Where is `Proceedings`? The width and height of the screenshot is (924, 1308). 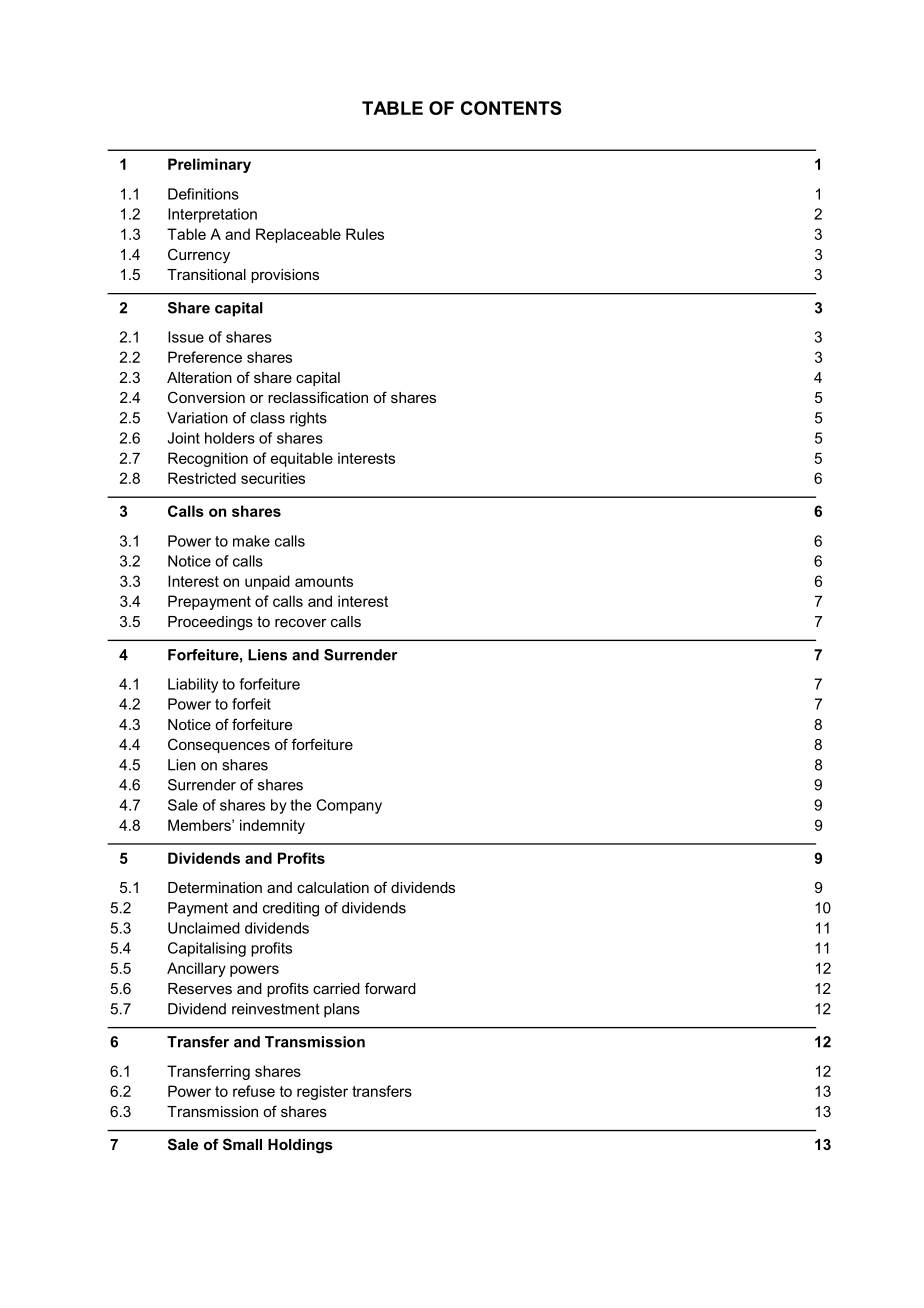
Proceedings is located at coordinates (210, 623).
